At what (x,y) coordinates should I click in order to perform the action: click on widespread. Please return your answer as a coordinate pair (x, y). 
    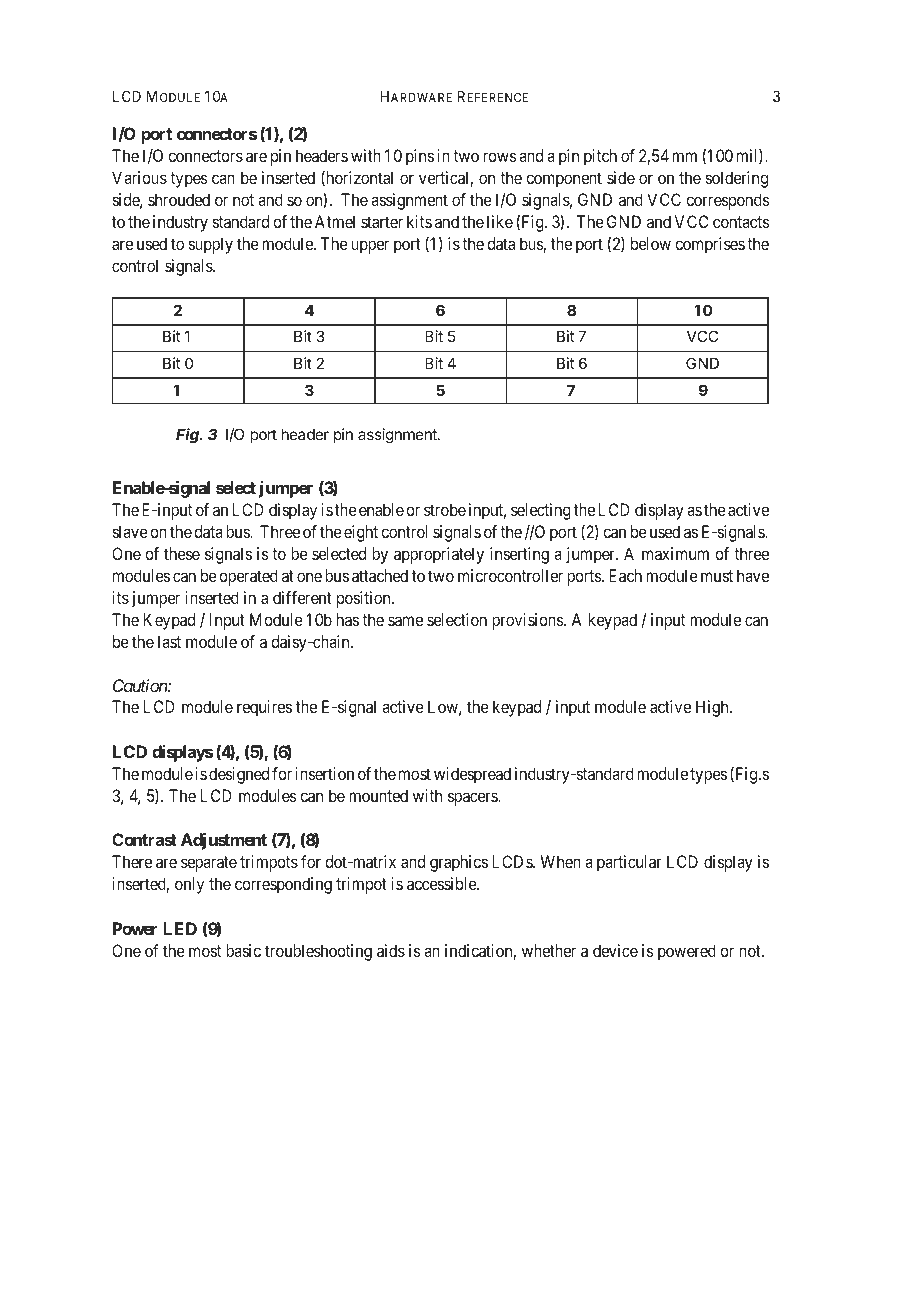
    Looking at the image, I should click on (472, 775).
